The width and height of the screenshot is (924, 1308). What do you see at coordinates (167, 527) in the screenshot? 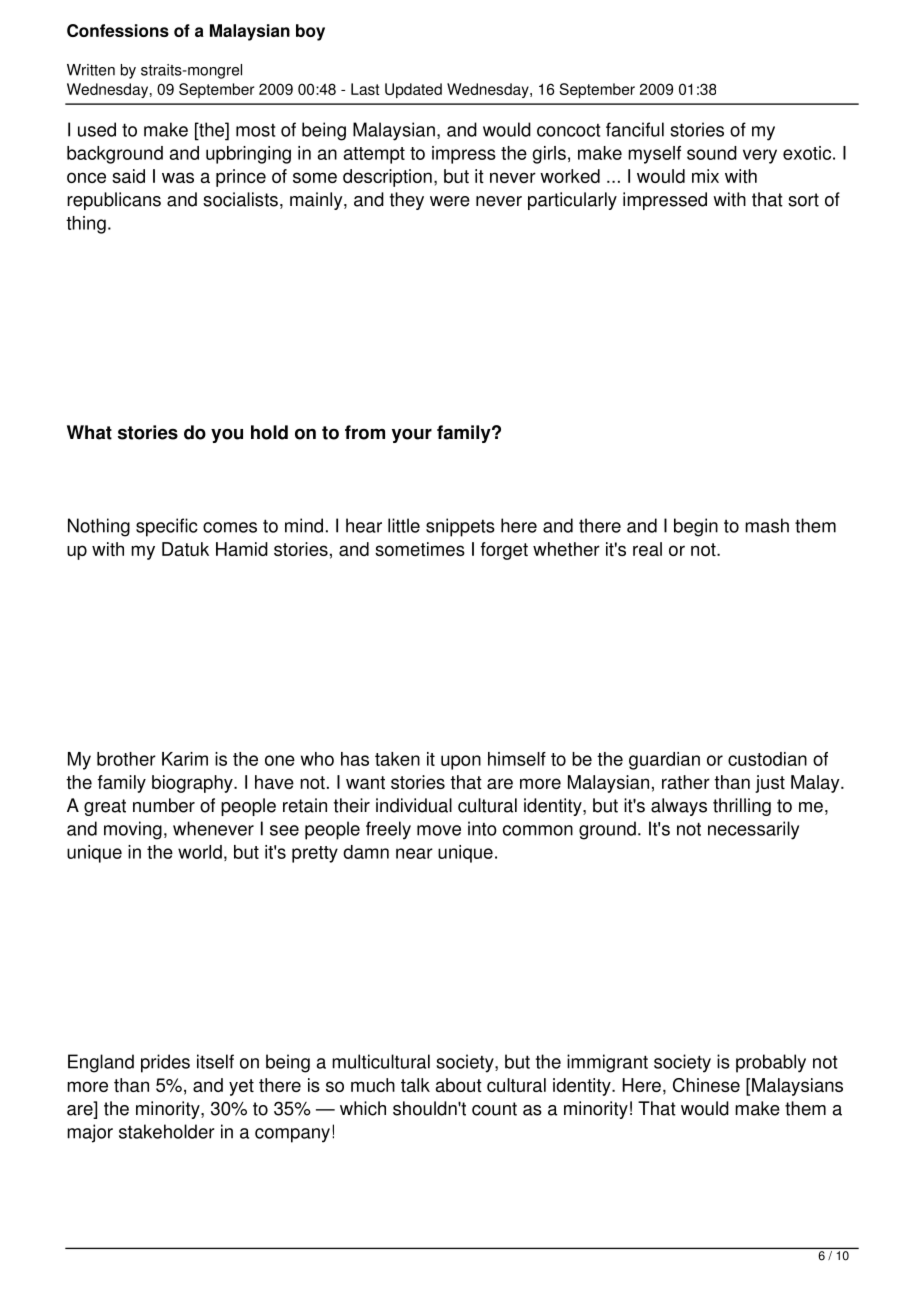
I see `specific` at bounding box center [167, 527].
